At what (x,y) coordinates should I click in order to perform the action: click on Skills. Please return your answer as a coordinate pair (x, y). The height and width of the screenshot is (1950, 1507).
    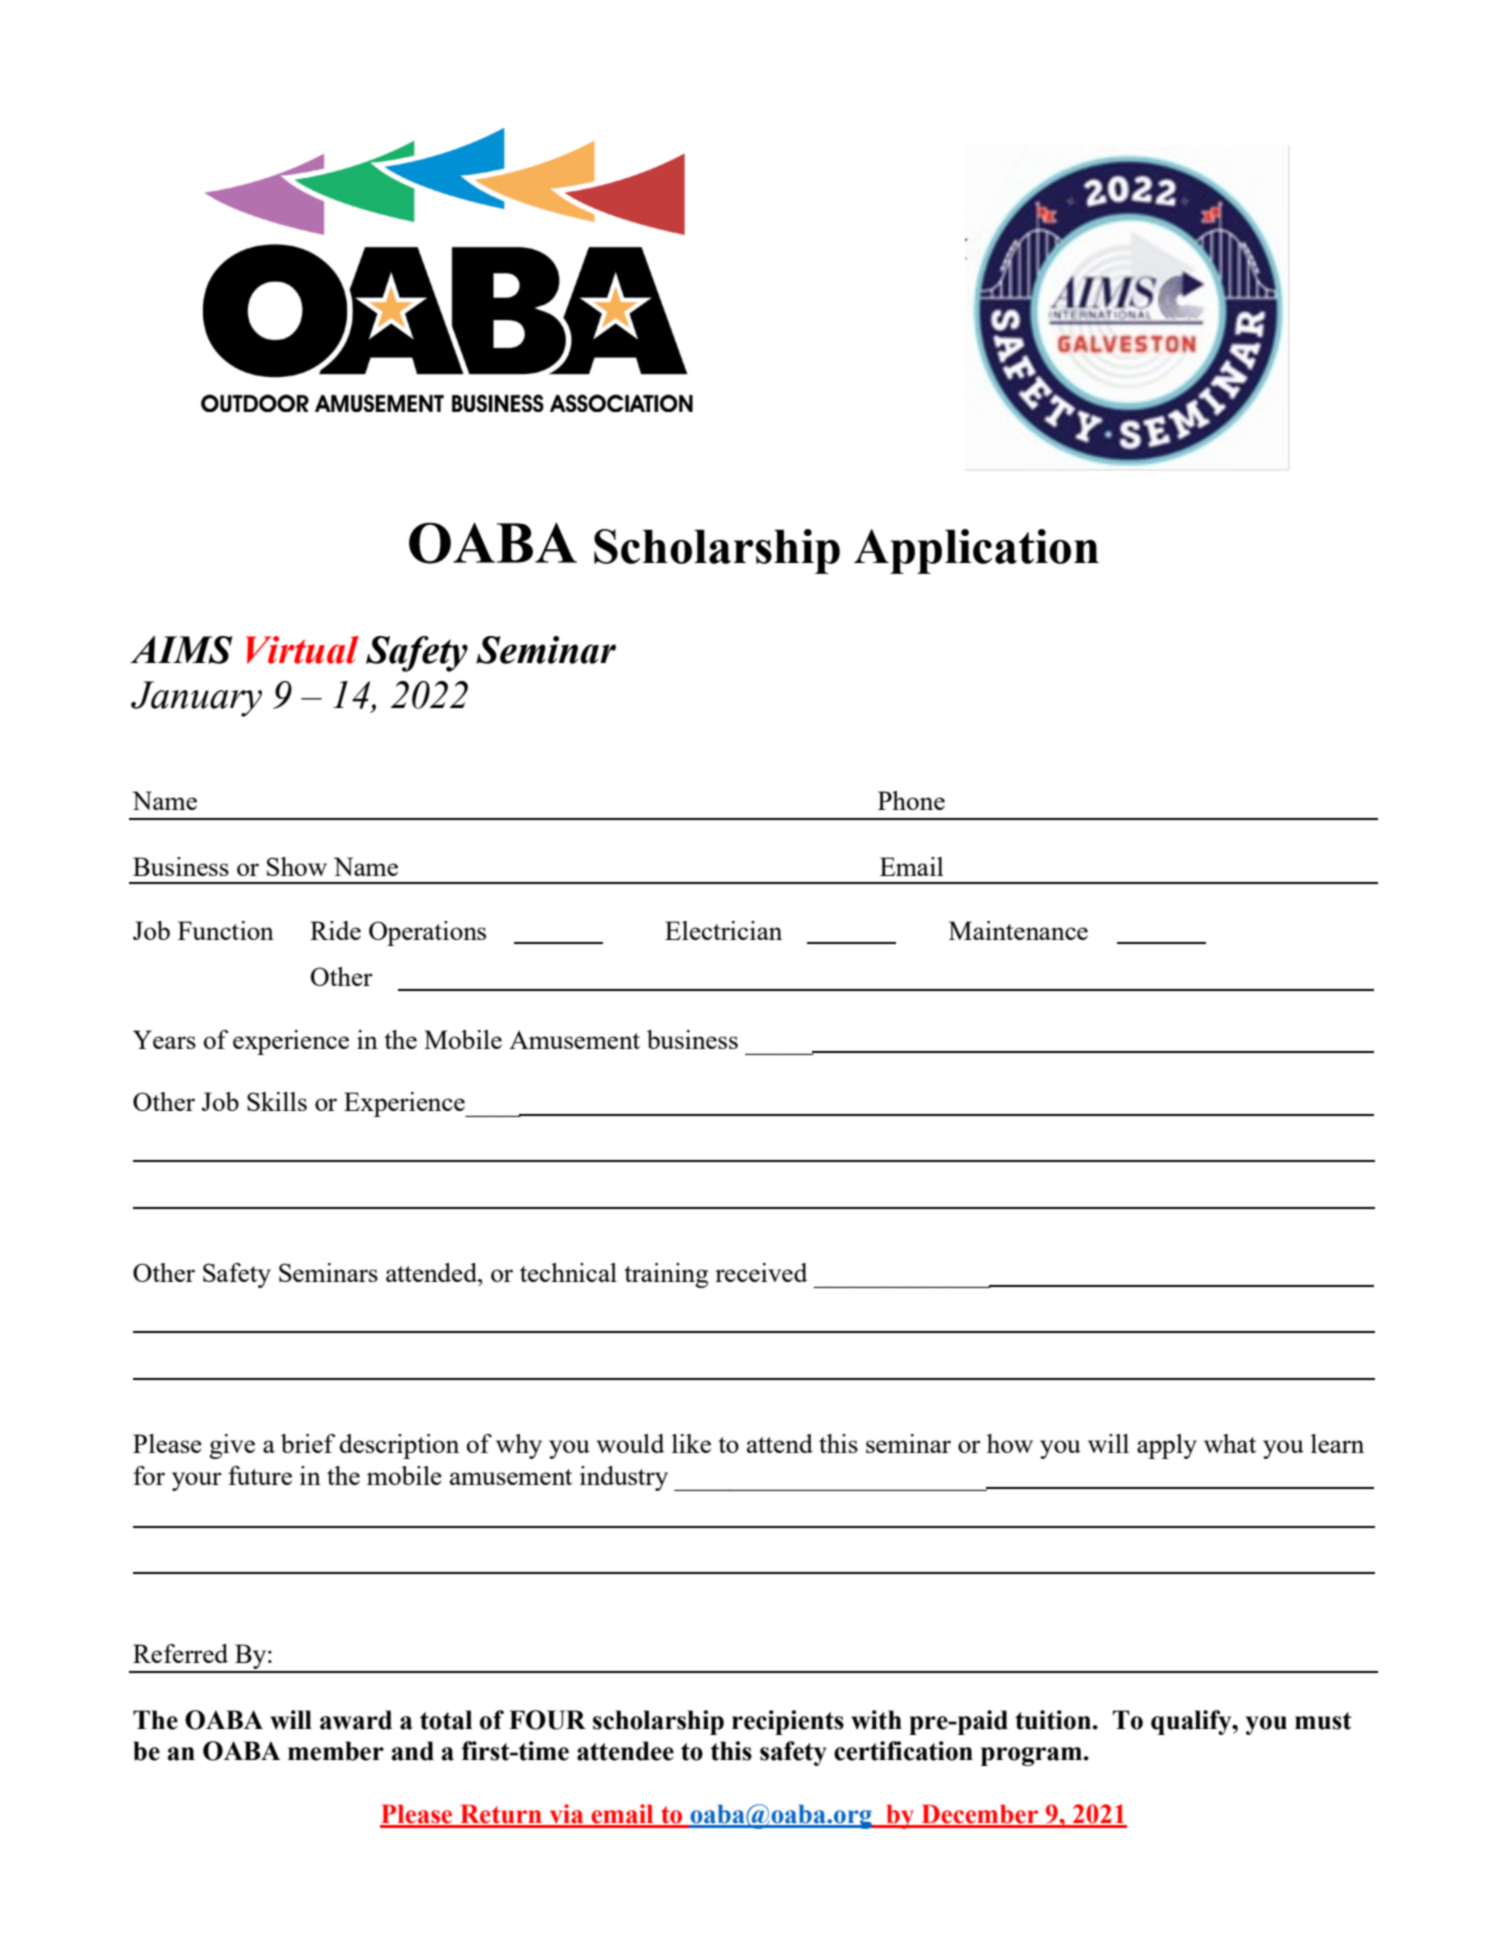
    Looking at the image, I should click on (277, 1101).
